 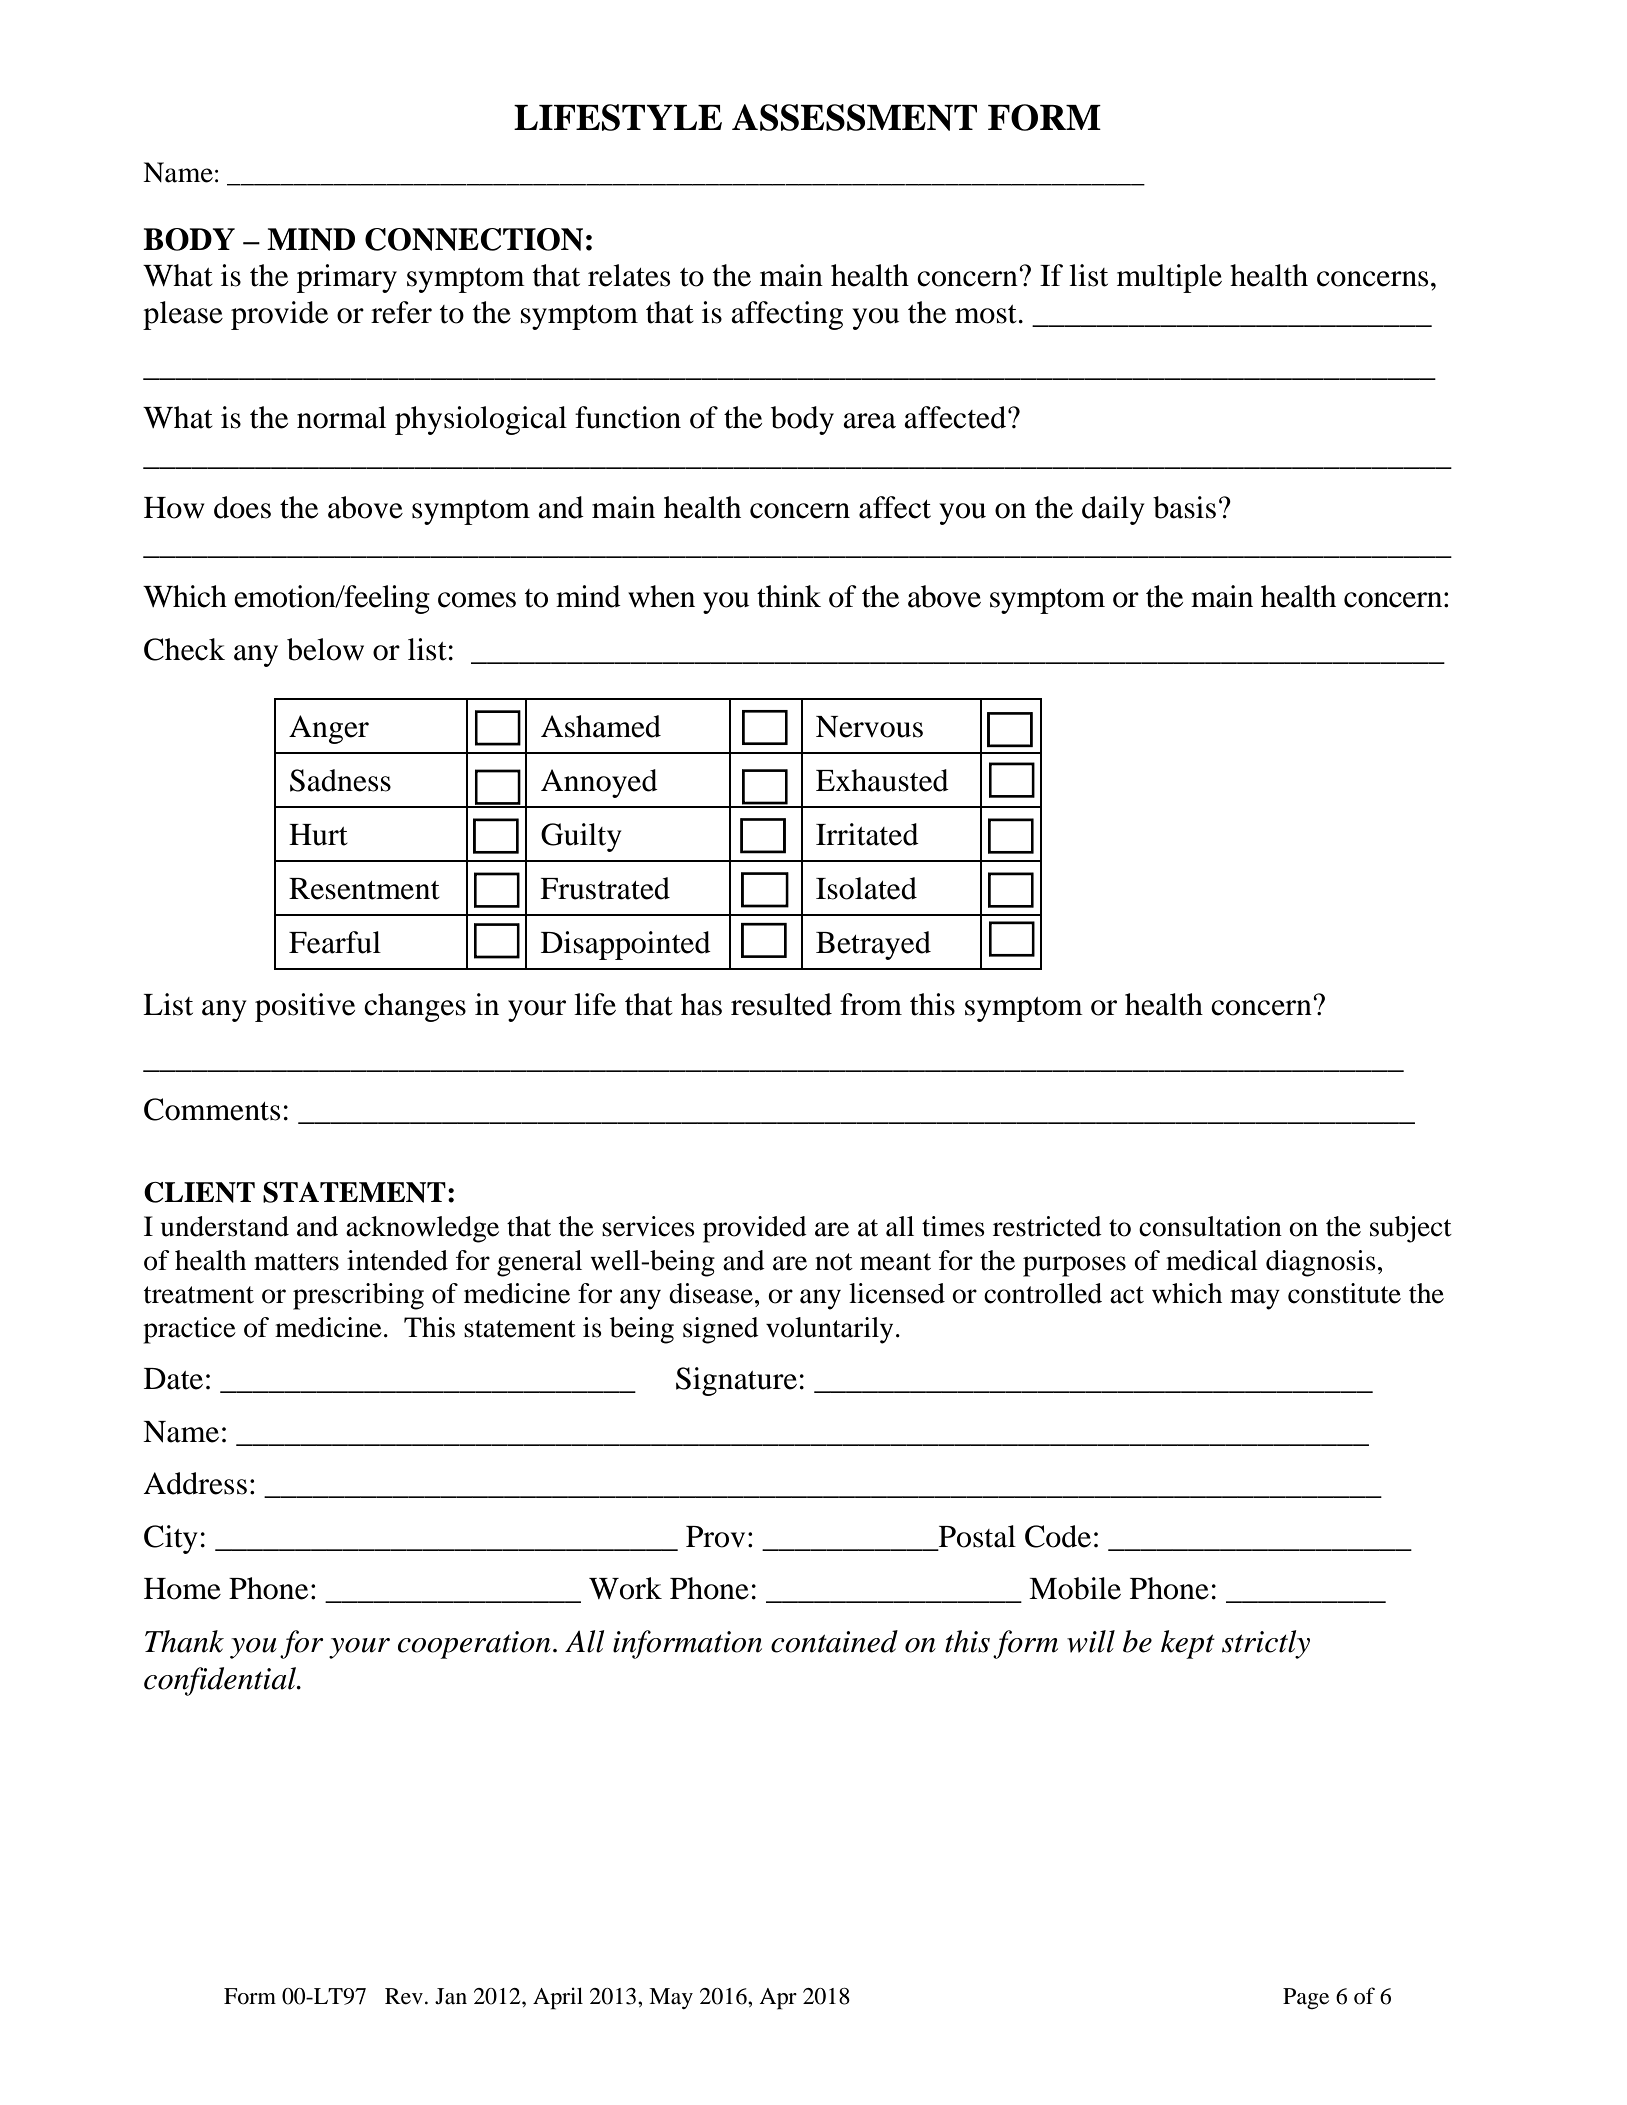 What do you see at coordinates (404, 1996) in the screenshot?
I see `Rev` at bounding box center [404, 1996].
